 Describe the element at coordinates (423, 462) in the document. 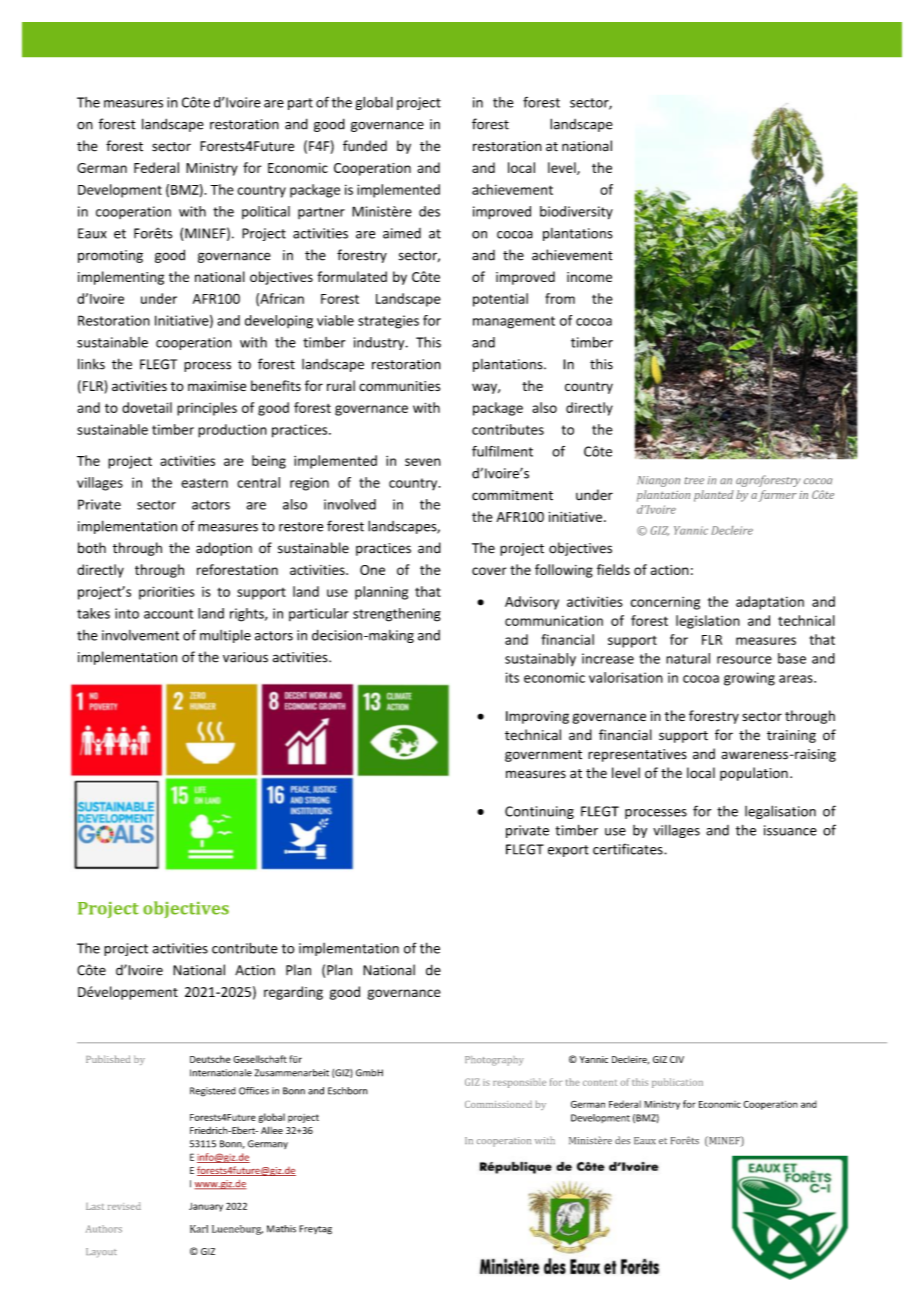

I see `seven` at that location.
